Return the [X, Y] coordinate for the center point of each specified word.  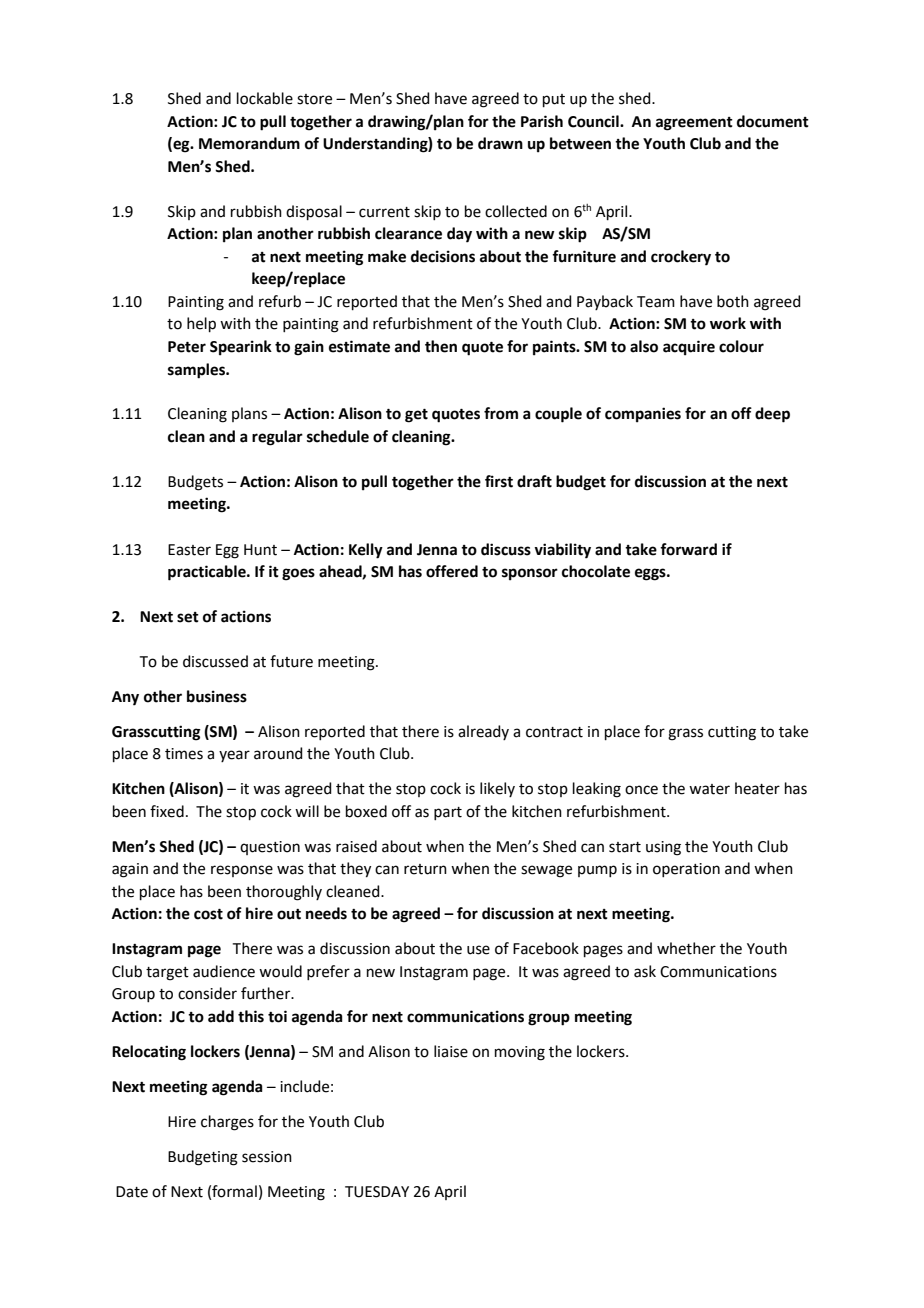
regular [277, 438]
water [709, 789]
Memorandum [249, 143]
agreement [694, 124]
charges [227, 1123]
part [448, 813]
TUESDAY [377, 1192]
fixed [167, 811]
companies [643, 415]
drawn [500, 143]
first [499, 481]
